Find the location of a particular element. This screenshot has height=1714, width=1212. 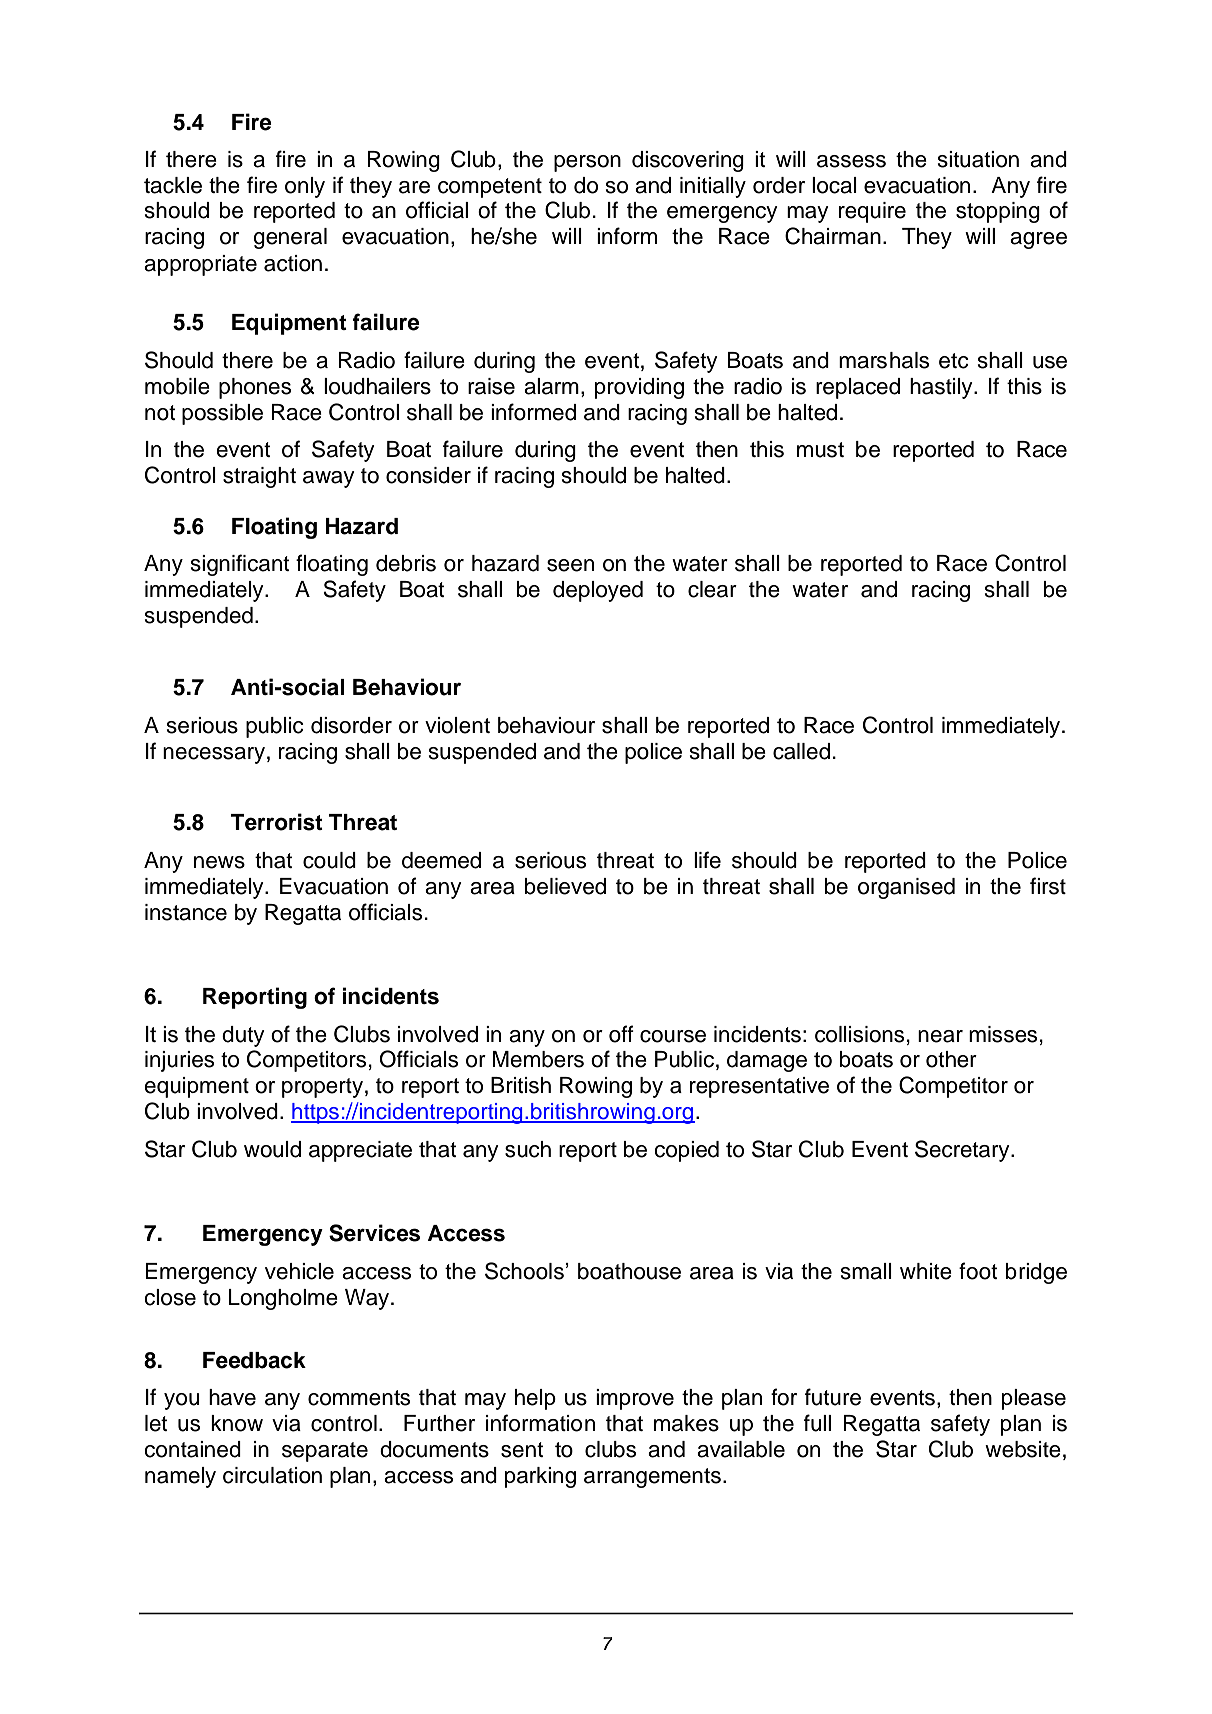

stopping is located at coordinates (998, 212).
